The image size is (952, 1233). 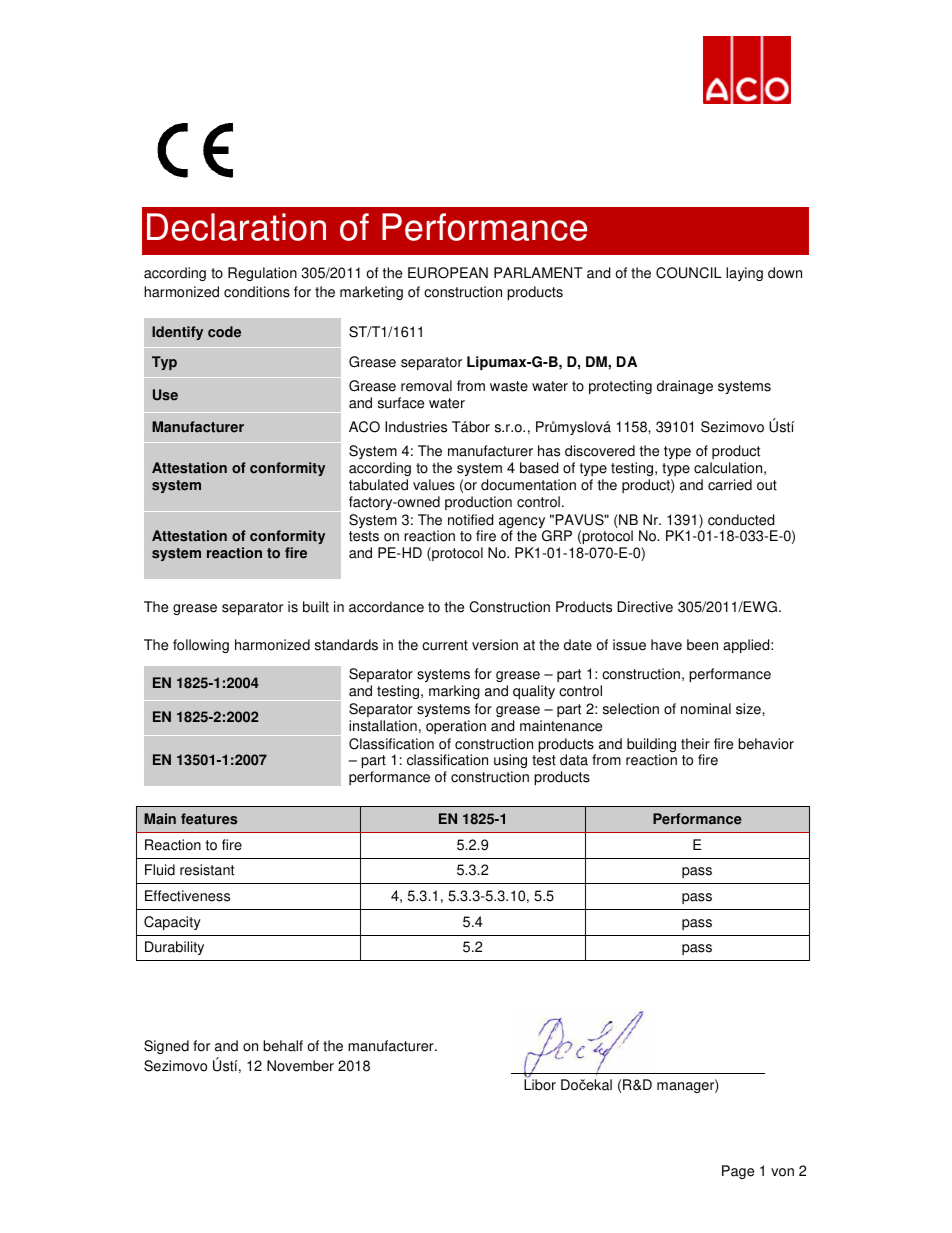 What do you see at coordinates (262, 274) in the page?
I see `Regulation` at bounding box center [262, 274].
